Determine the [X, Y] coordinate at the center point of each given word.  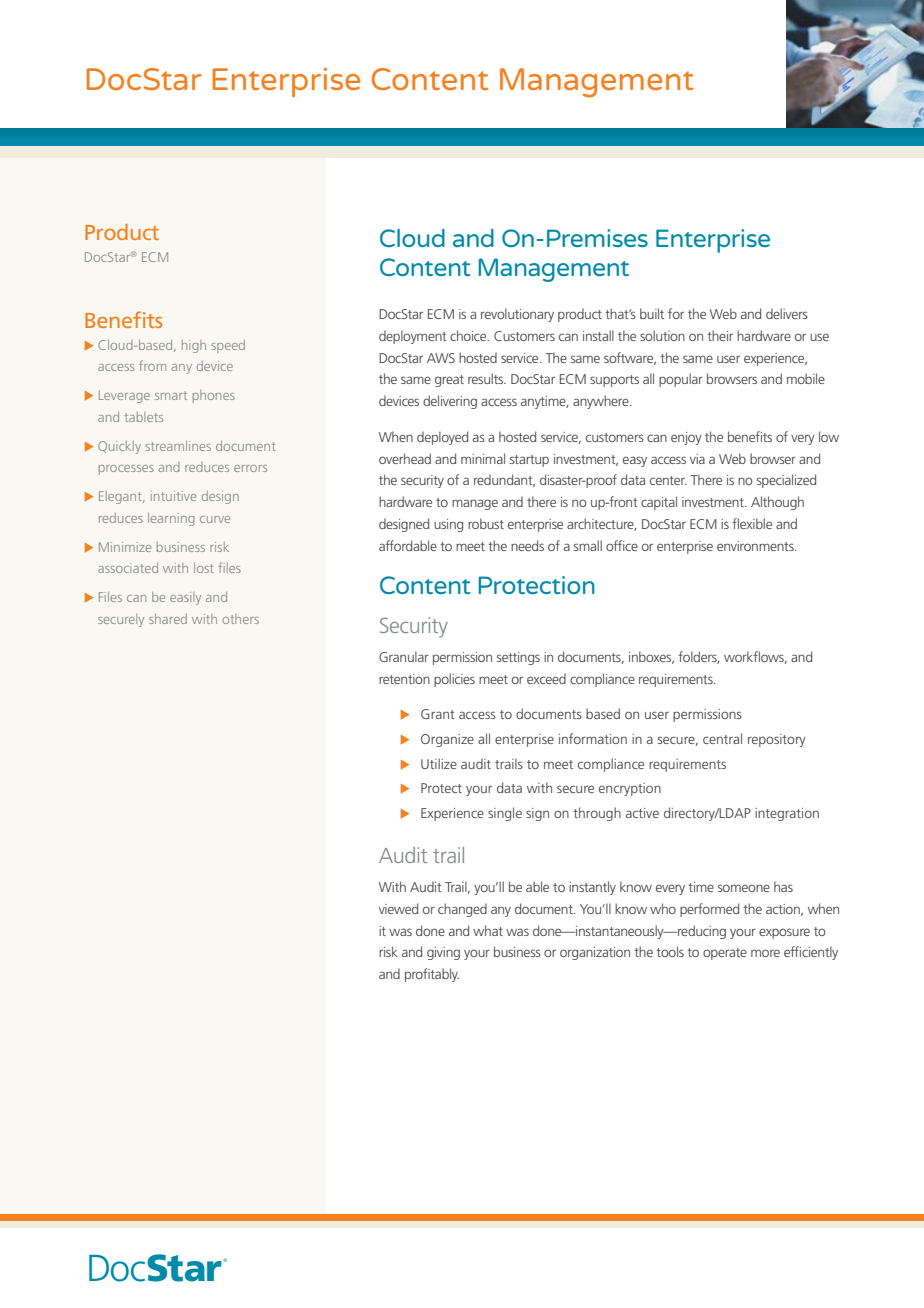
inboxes [651, 657]
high [194, 346]
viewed [398, 908]
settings [518, 658]
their [720, 335]
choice [469, 335]
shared [168, 619]
